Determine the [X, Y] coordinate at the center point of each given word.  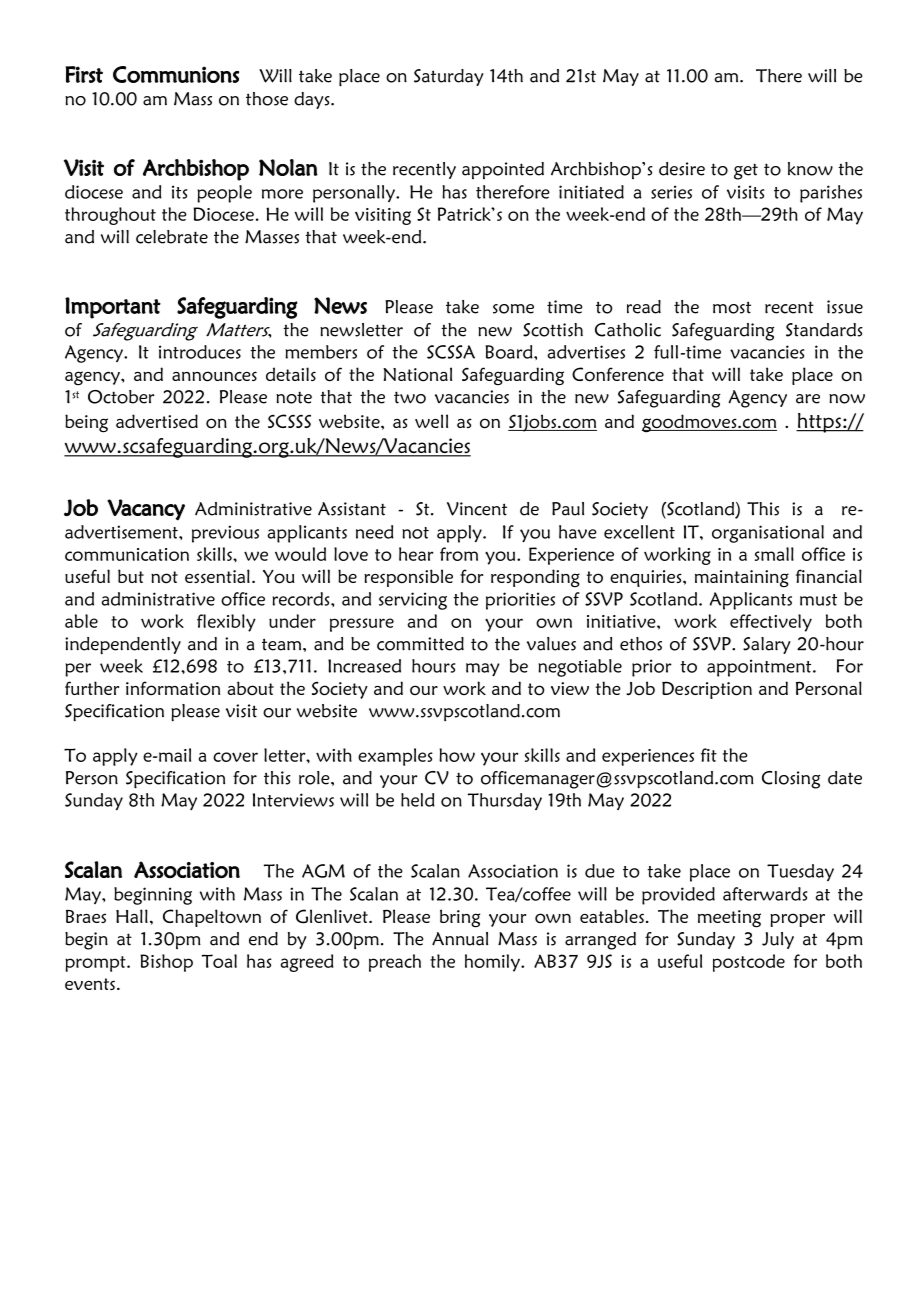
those [267, 99]
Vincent [477, 509]
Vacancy [146, 510]
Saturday [448, 77]
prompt [96, 964]
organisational [768, 534]
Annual [460, 939]
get [746, 171]
